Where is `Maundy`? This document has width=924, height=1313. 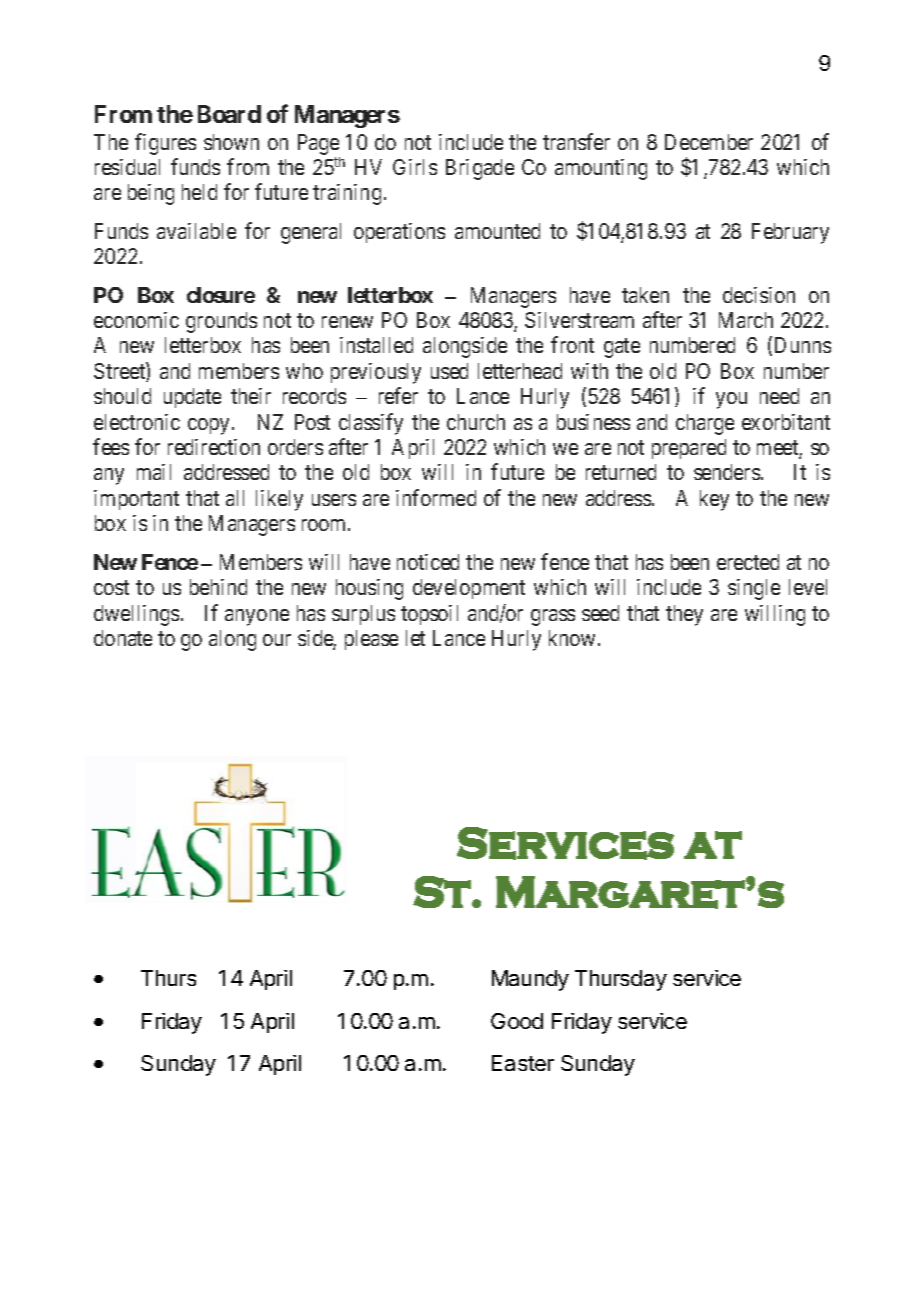
Maundy is located at coordinates (530, 980).
